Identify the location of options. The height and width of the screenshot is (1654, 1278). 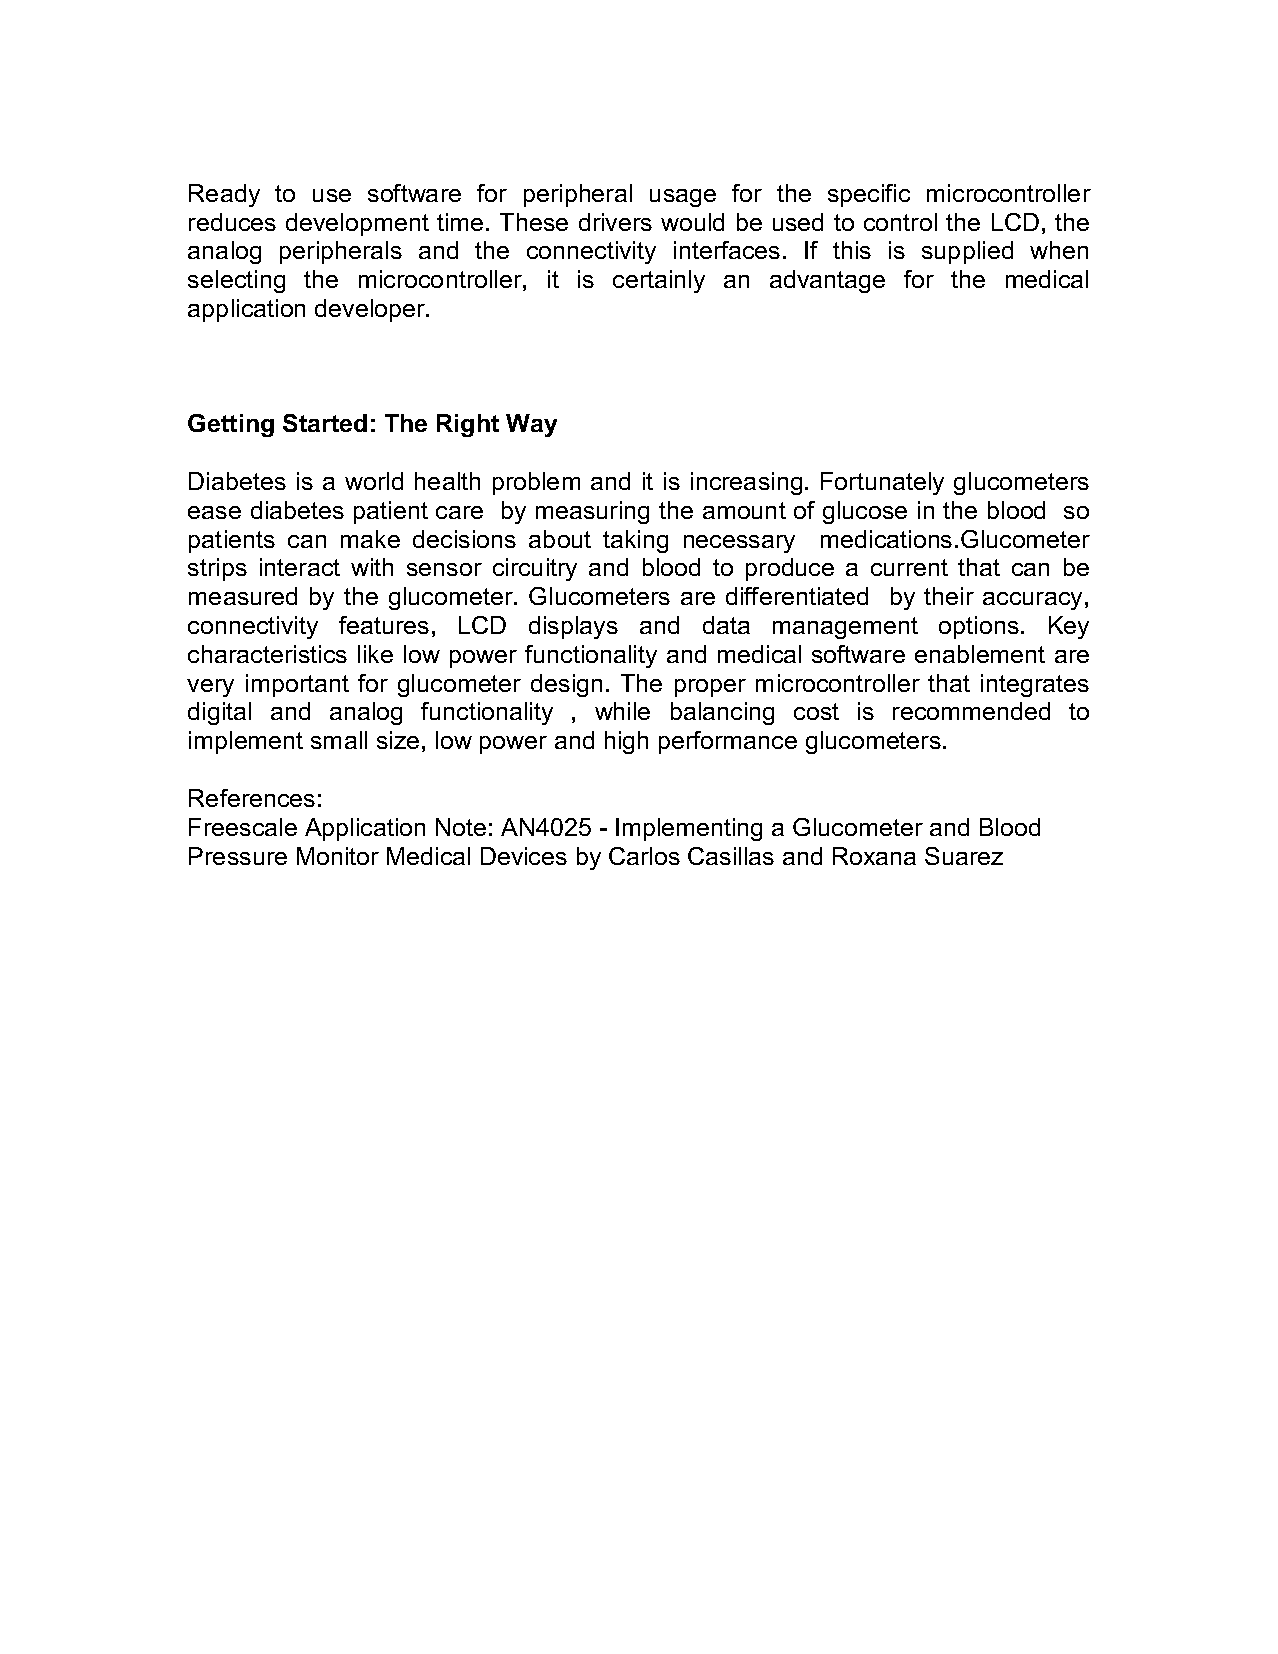
(979, 627).
